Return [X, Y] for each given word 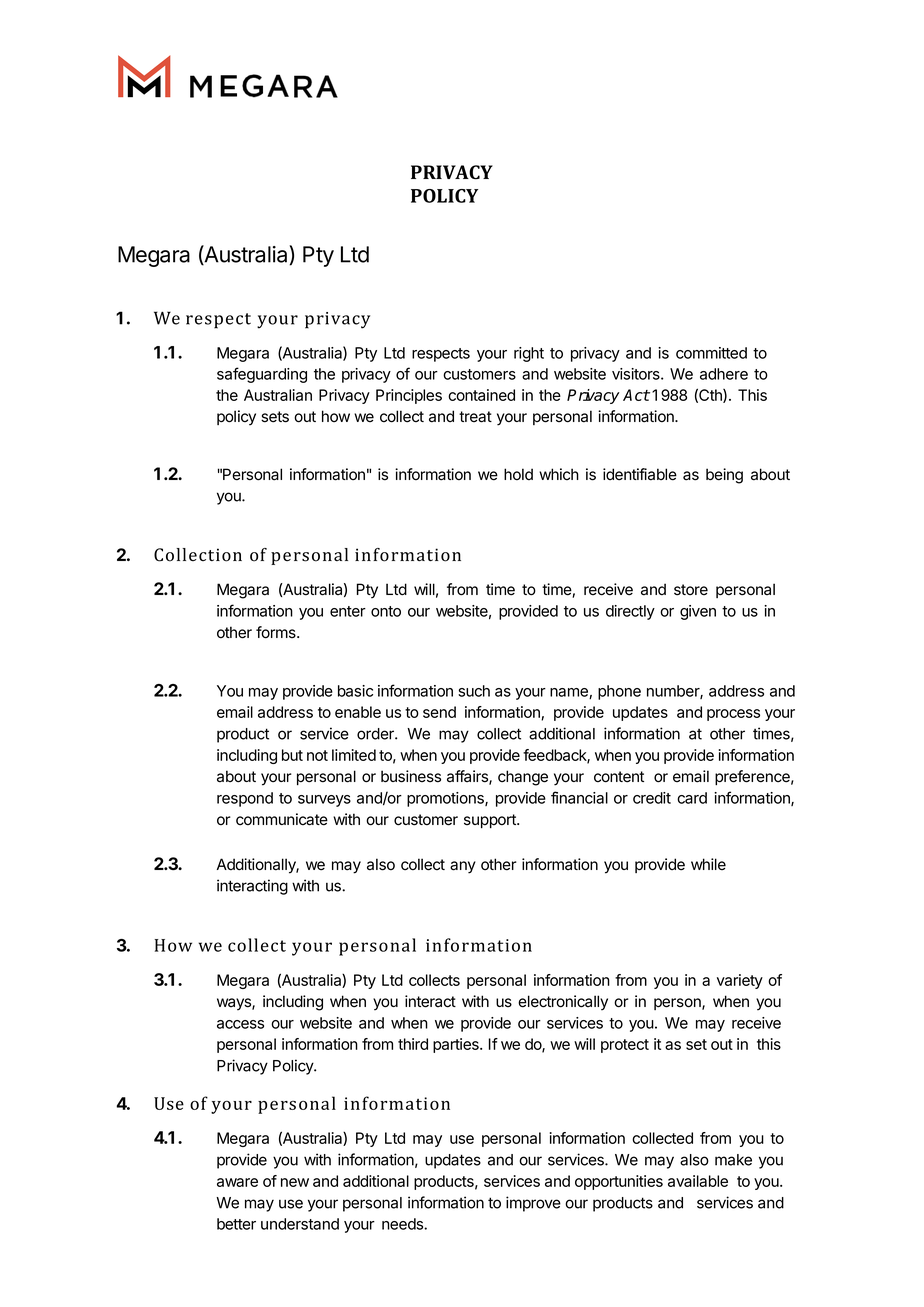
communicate [282, 819]
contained [481, 395]
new [295, 1182]
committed [711, 353]
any [463, 867]
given [698, 612]
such [474, 691]
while [708, 864]
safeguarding [262, 375]
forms [277, 632]
